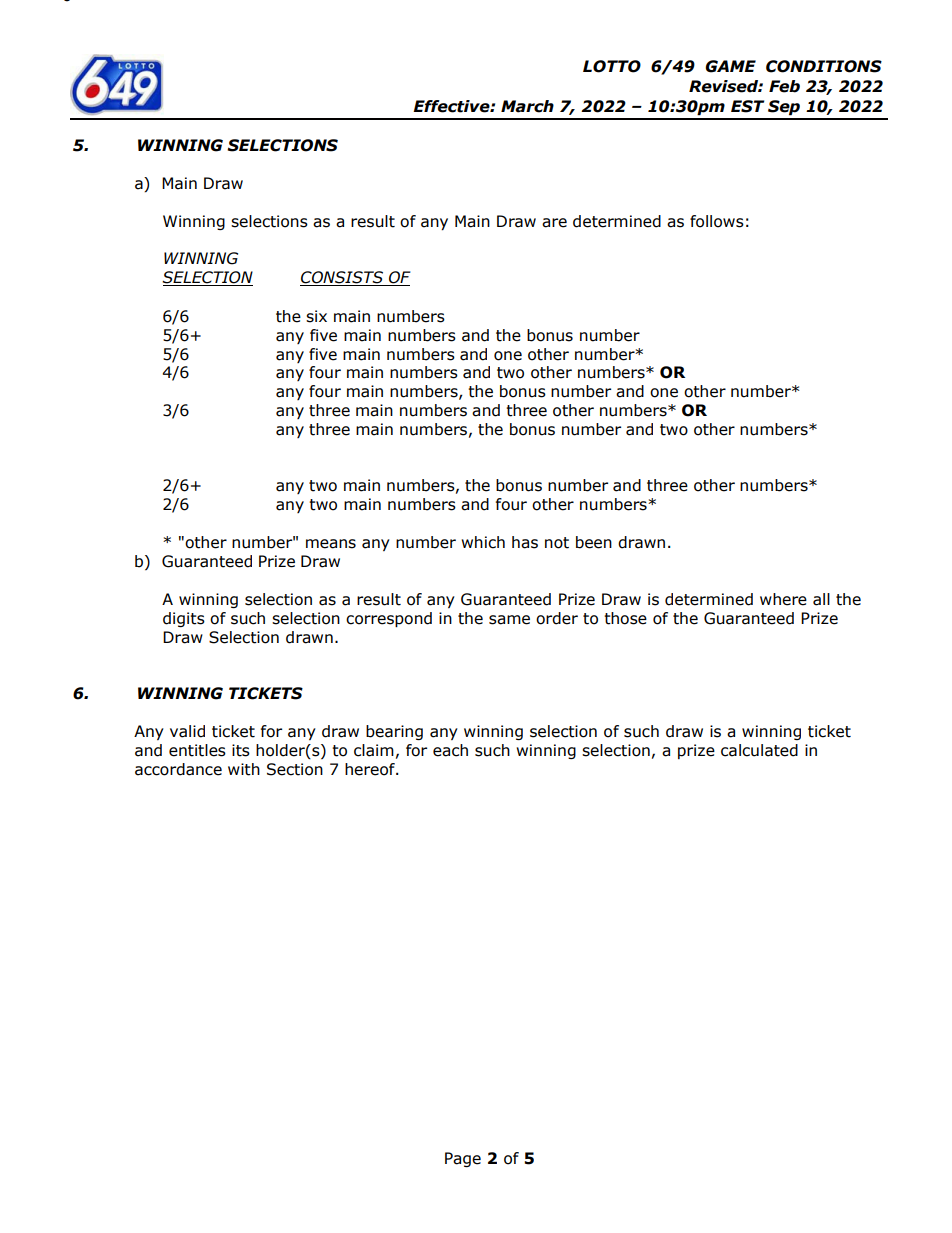 Image resolution: width=952 pixels, height=1233 pixels. I want to click on calculated, so click(759, 750).
